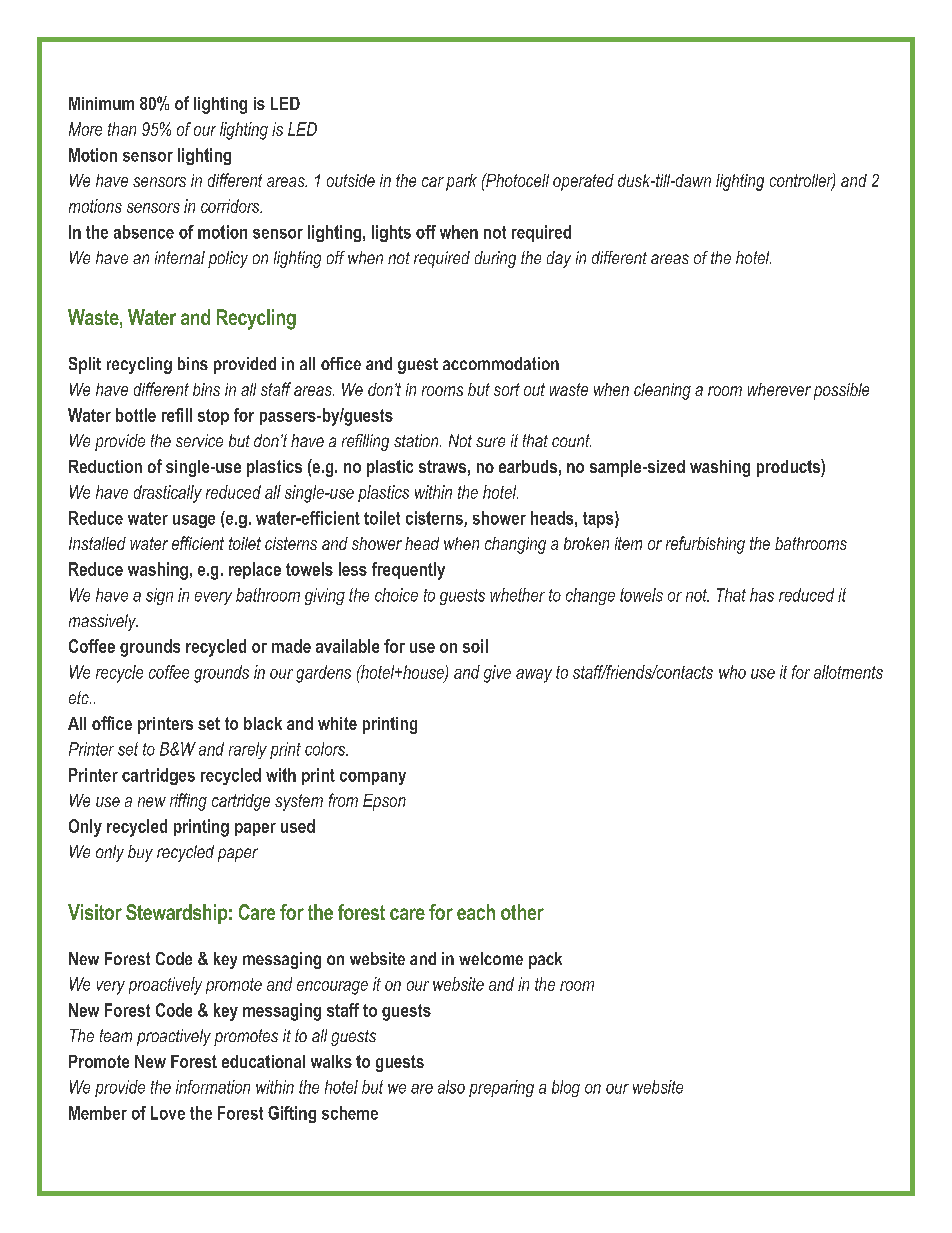 The image size is (952, 1233). I want to click on park, so click(461, 182).
